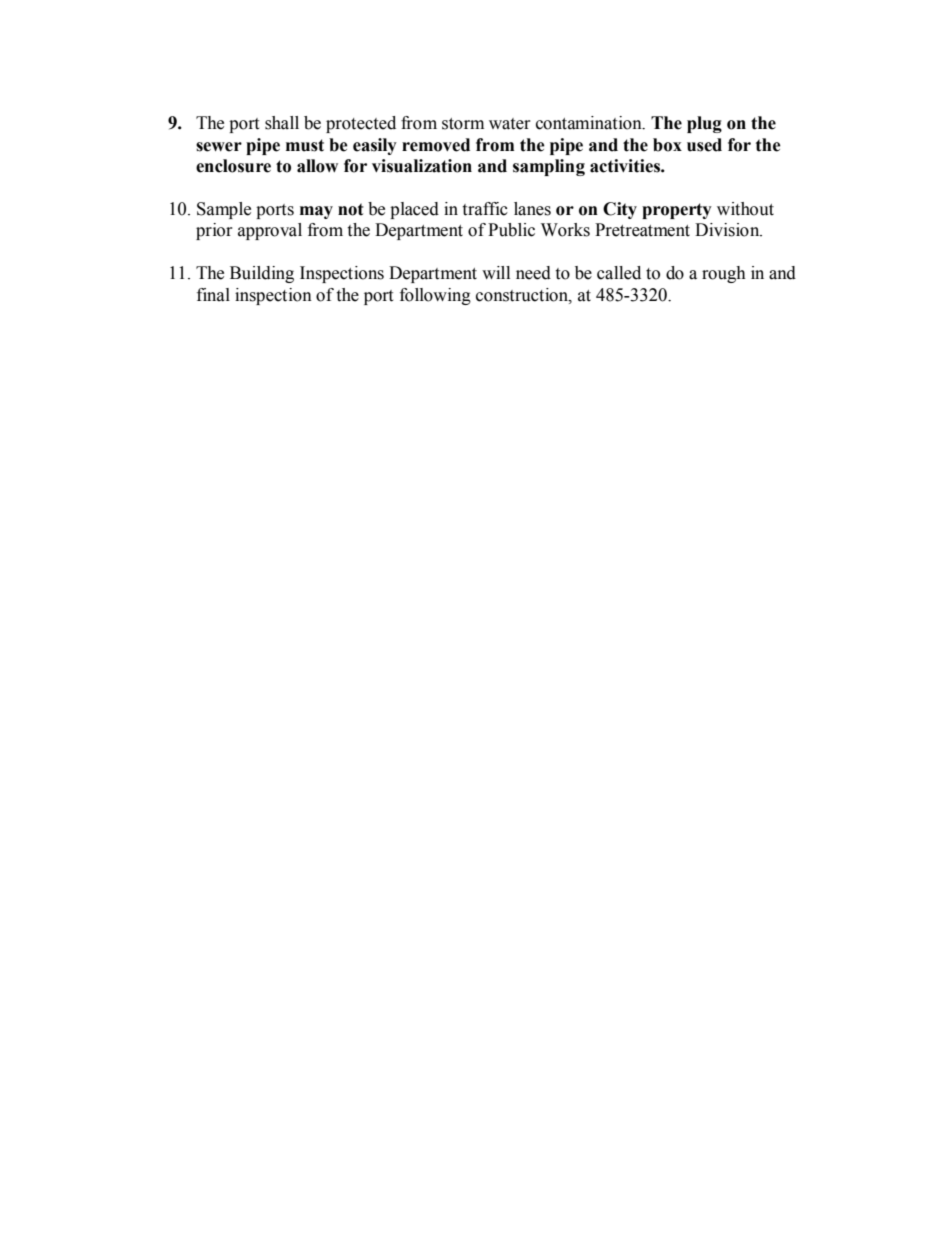 Image resolution: width=952 pixels, height=1233 pixels. Describe the element at coordinates (282, 123) in the image. I see `shall` at that location.
